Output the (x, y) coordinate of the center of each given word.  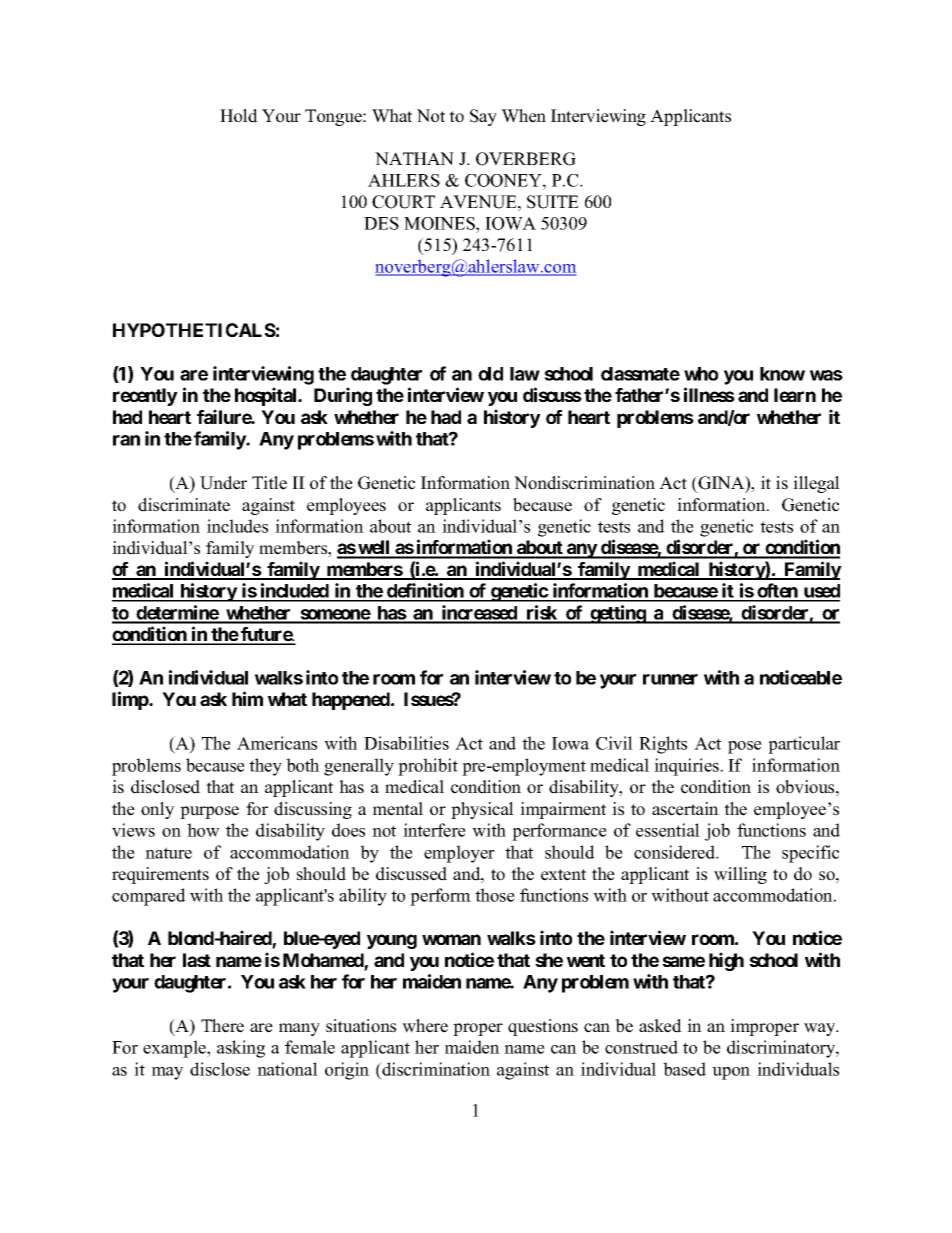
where (425, 1026)
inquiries (686, 767)
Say (483, 117)
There (222, 1026)
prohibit (428, 767)
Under (223, 483)
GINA (721, 484)
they (265, 767)
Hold (239, 116)
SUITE (553, 202)
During (343, 396)
